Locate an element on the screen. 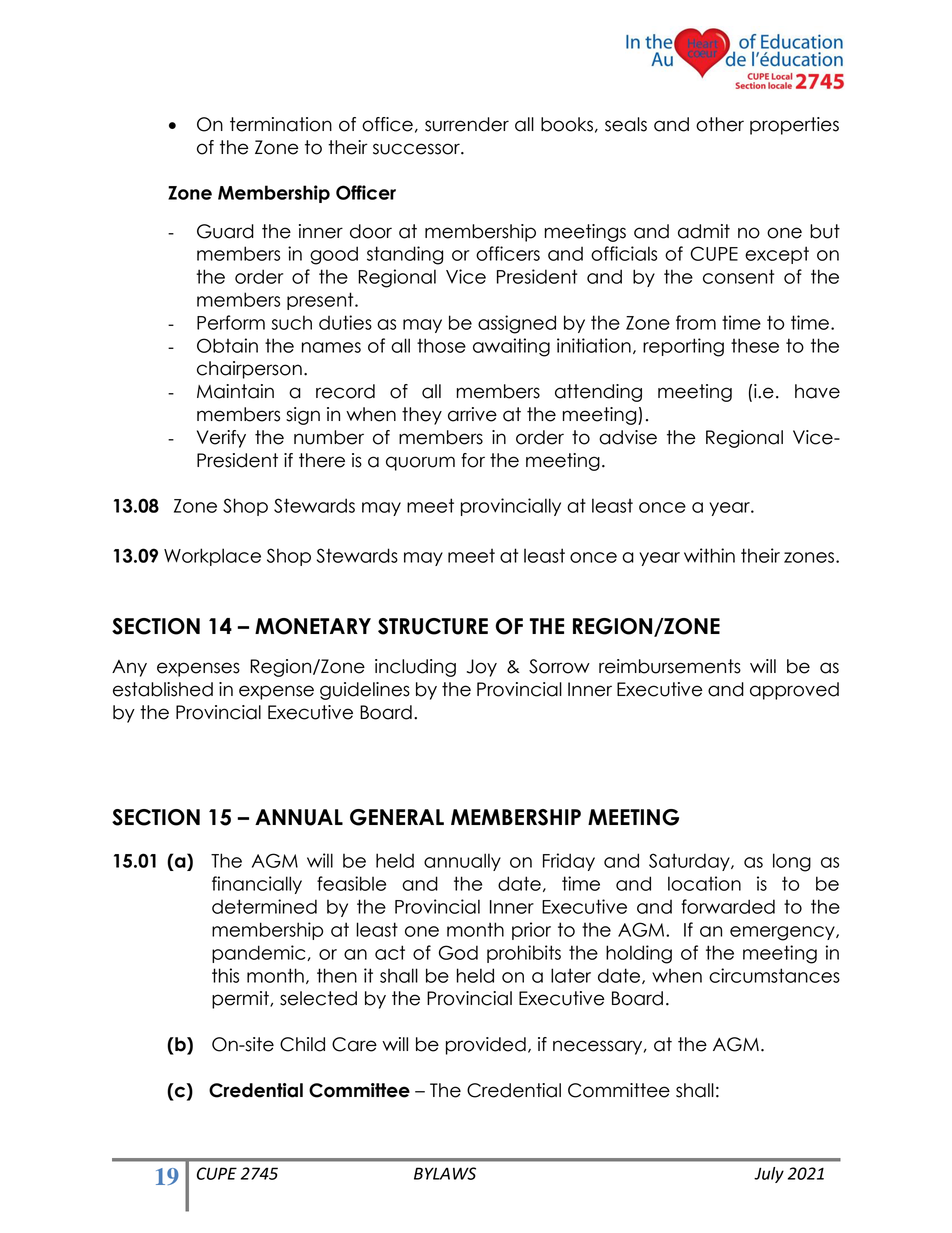 The height and width of the screenshot is (1233, 952). financially is located at coordinates (257, 885).
